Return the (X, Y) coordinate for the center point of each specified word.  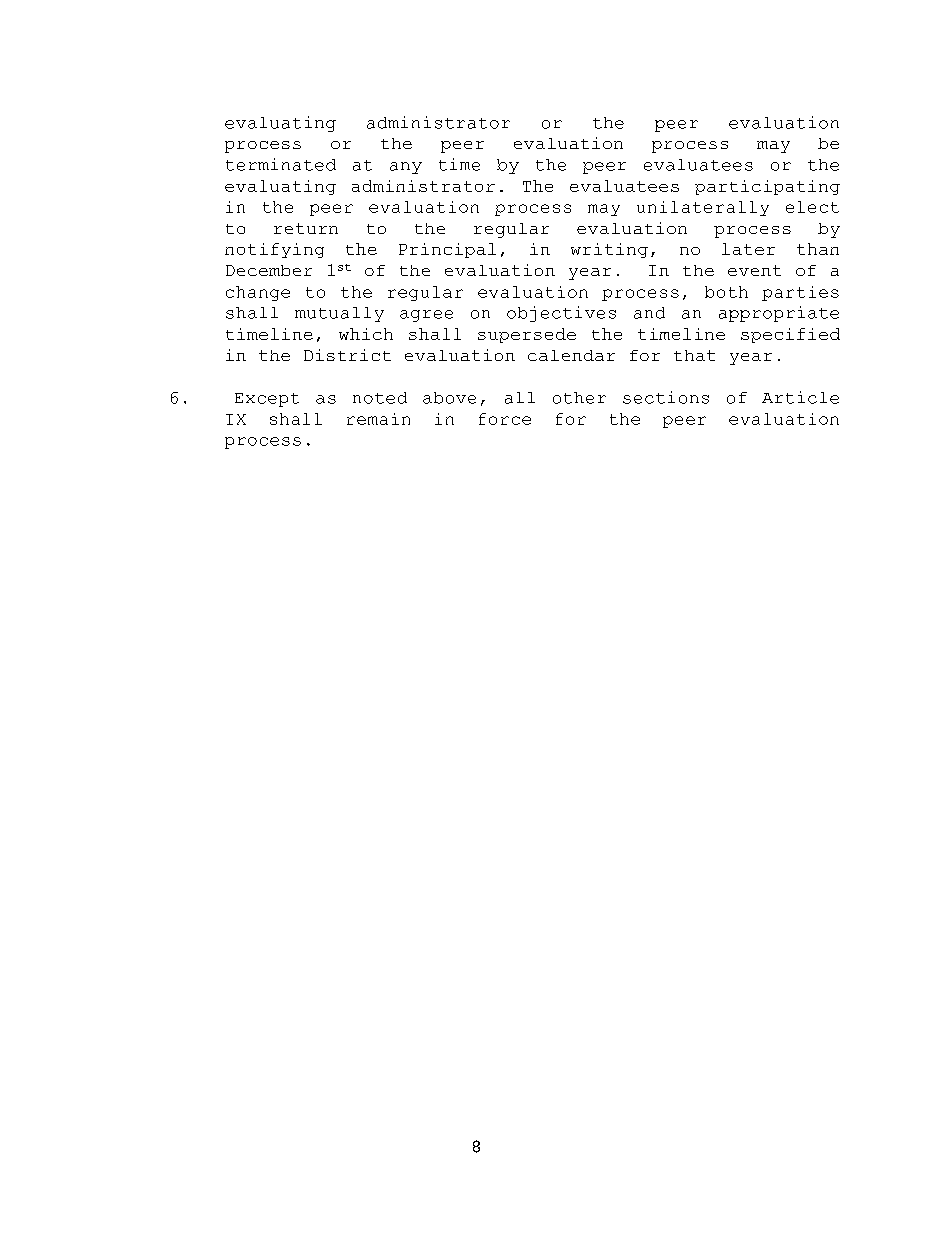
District (347, 355)
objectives (561, 314)
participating (767, 187)
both (726, 292)
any (406, 168)
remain (378, 419)
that (694, 355)
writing (609, 250)
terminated (281, 164)
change (258, 293)
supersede (527, 335)
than (818, 249)
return (306, 228)
